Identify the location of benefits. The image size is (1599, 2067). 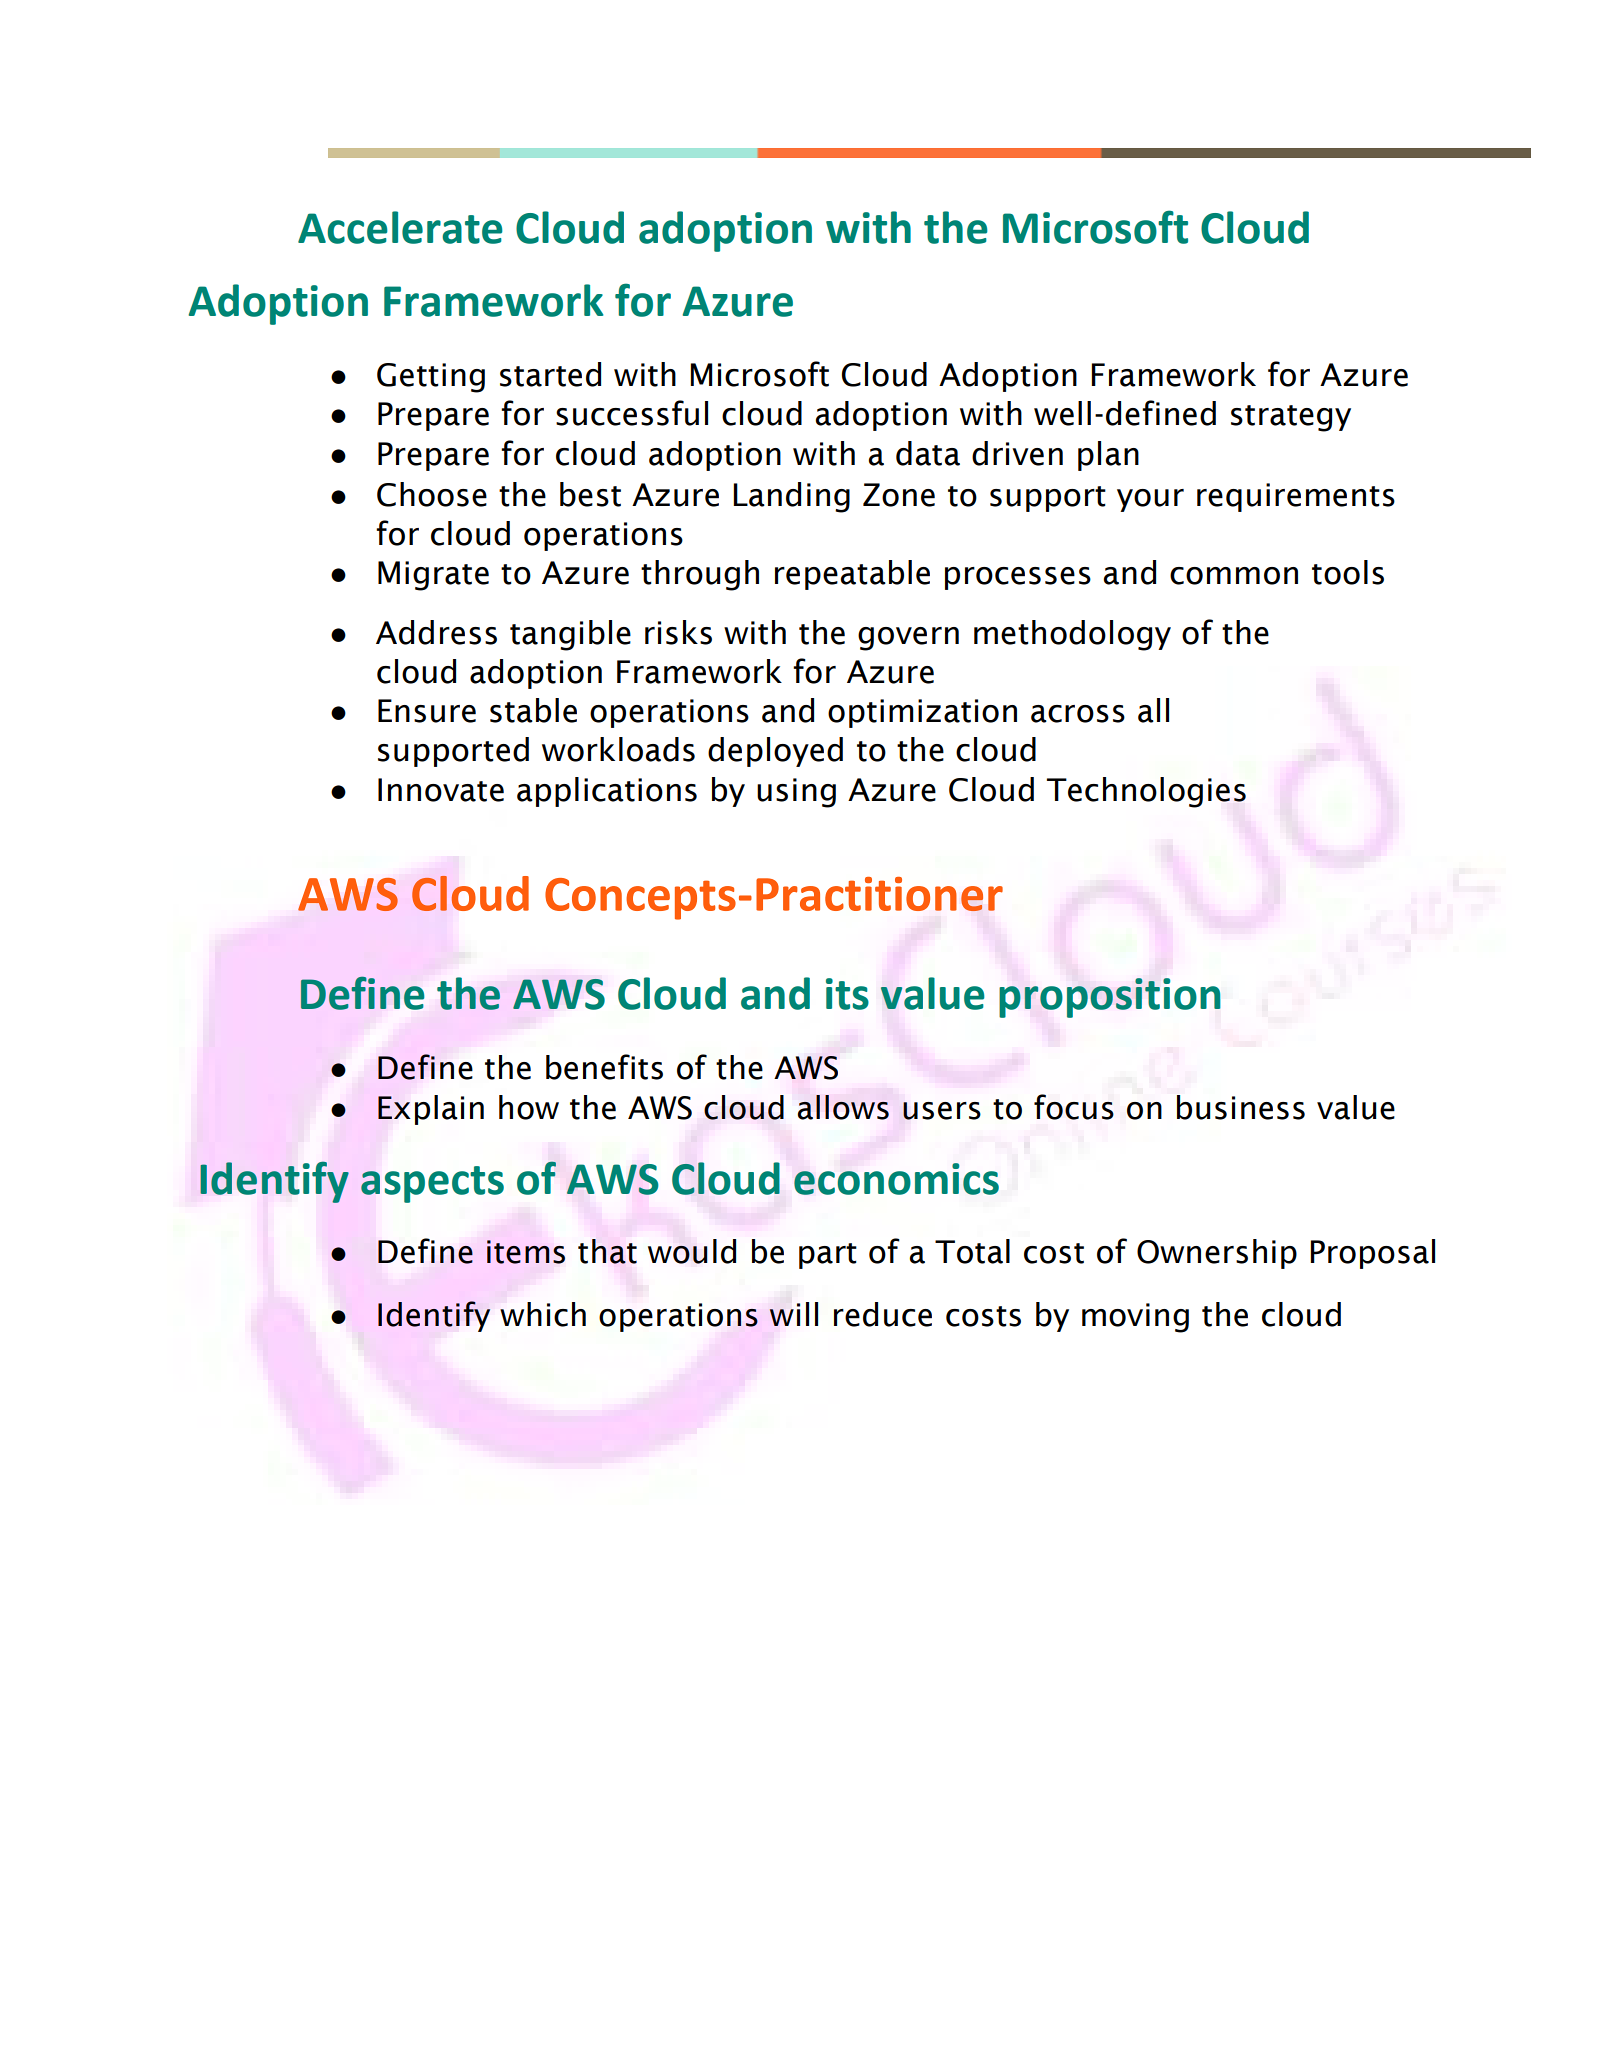
(604, 1067).
